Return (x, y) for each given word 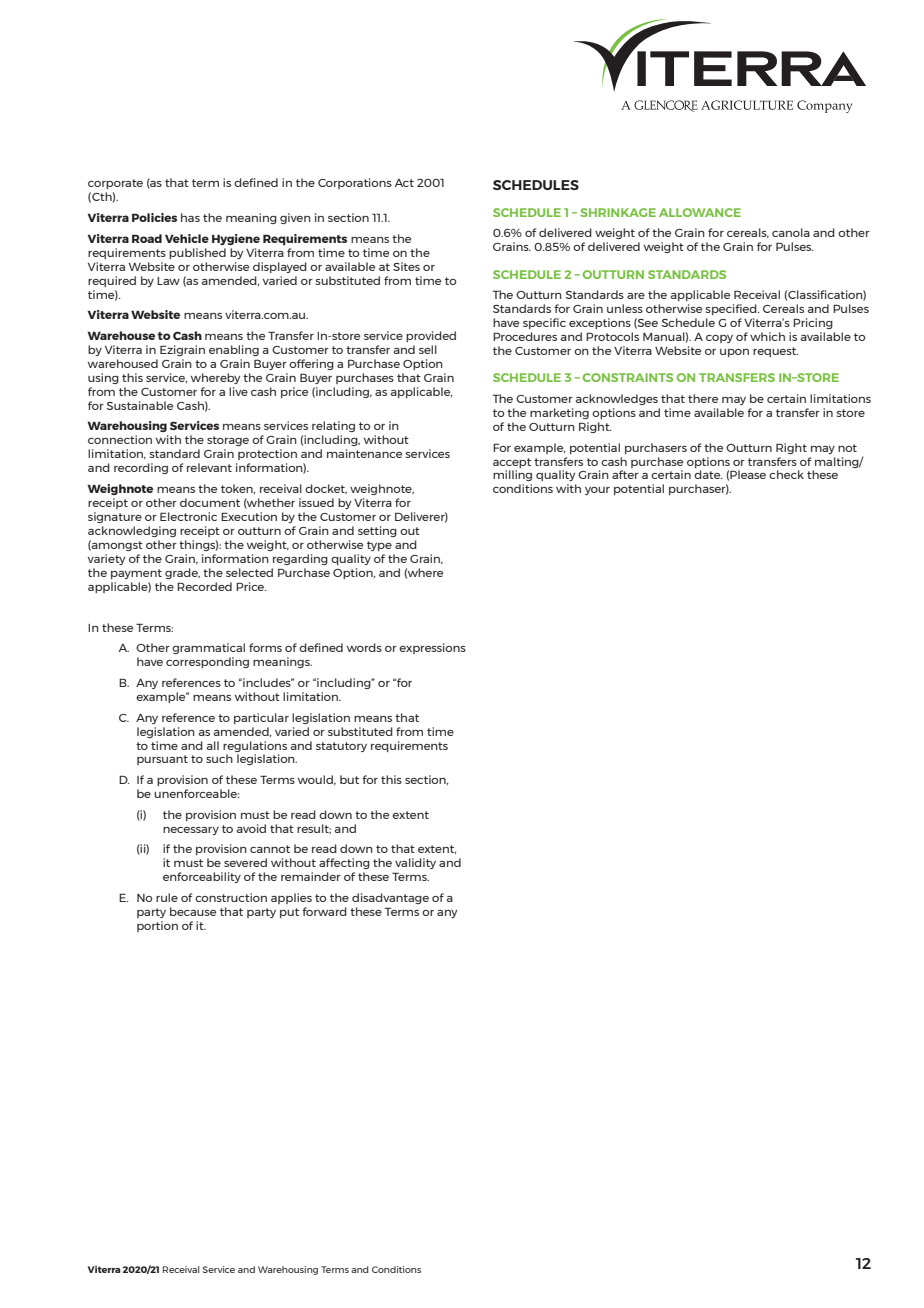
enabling (234, 350)
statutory (341, 747)
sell (428, 349)
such (219, 758)
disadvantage (390, 898)
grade (182, 573)
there (703, 398)
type (379, 546)
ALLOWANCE (700, 212)
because (193, 911)
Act (404, 183)
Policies (154, 217)
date (708, 474)
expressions (432, 648)
